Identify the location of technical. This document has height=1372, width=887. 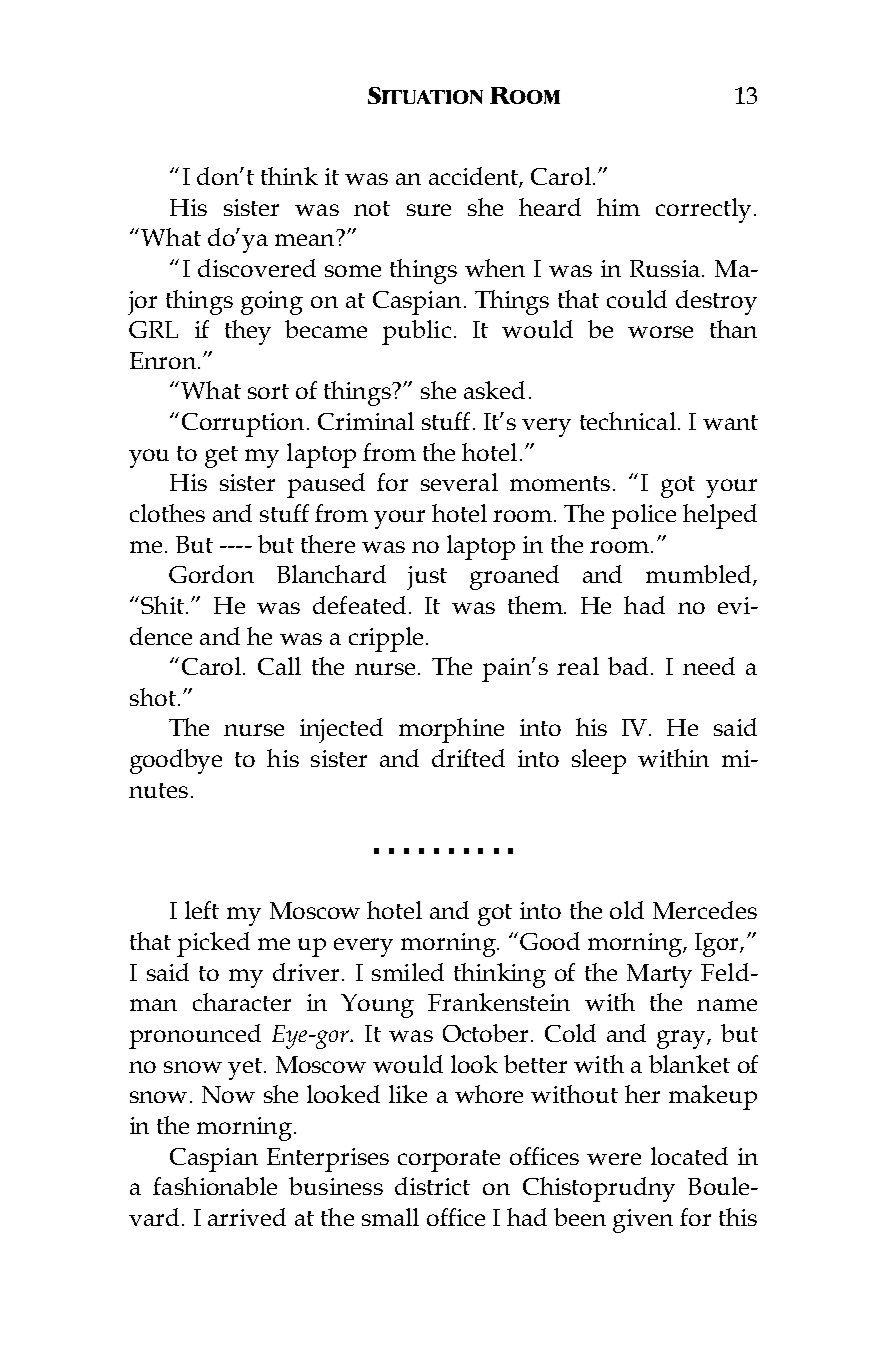
(628, 421).
